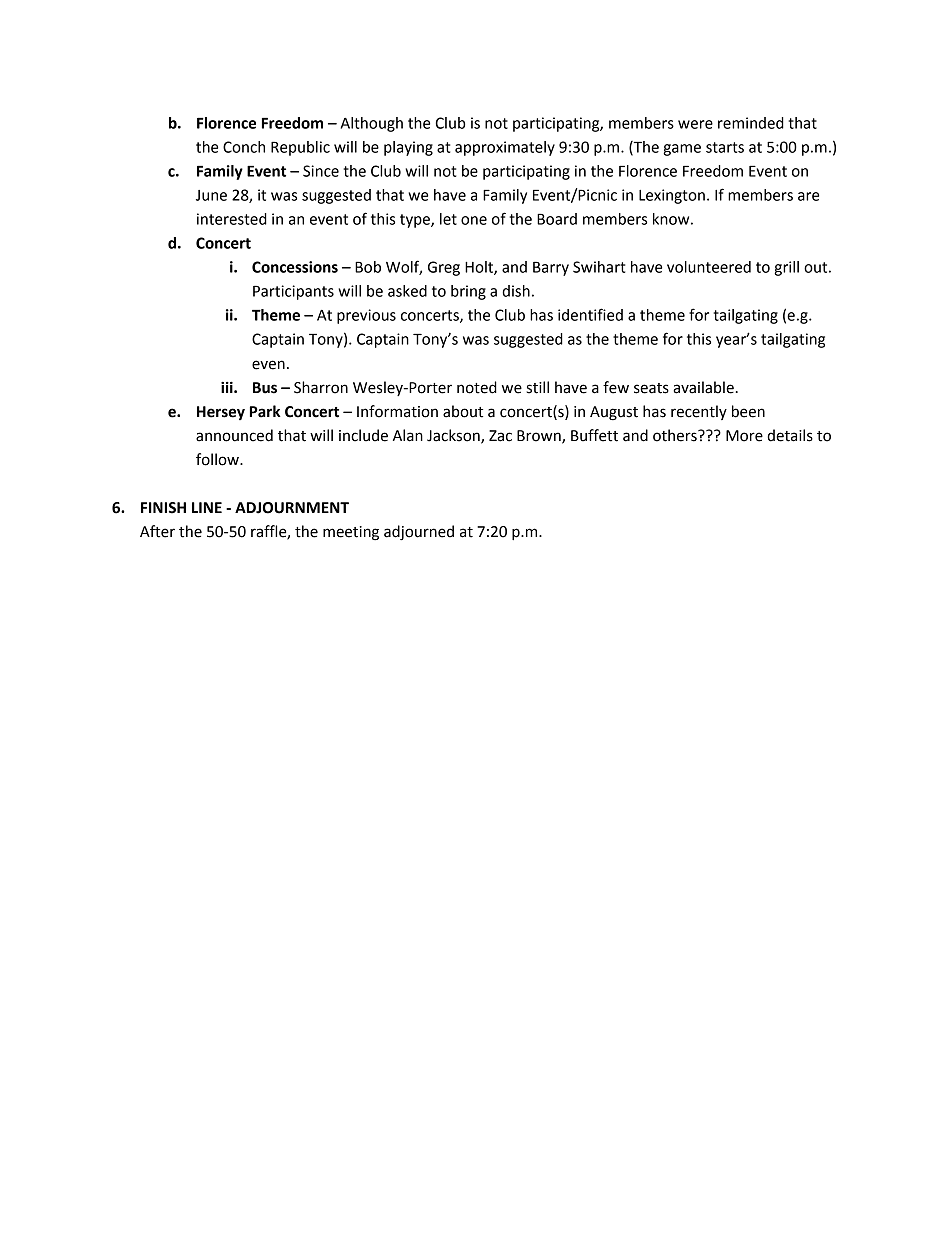 This screenshot has height=1233, width=952. Describe the element at coordinates (725, 147) in the screenshot. I see `starts` at that location.
